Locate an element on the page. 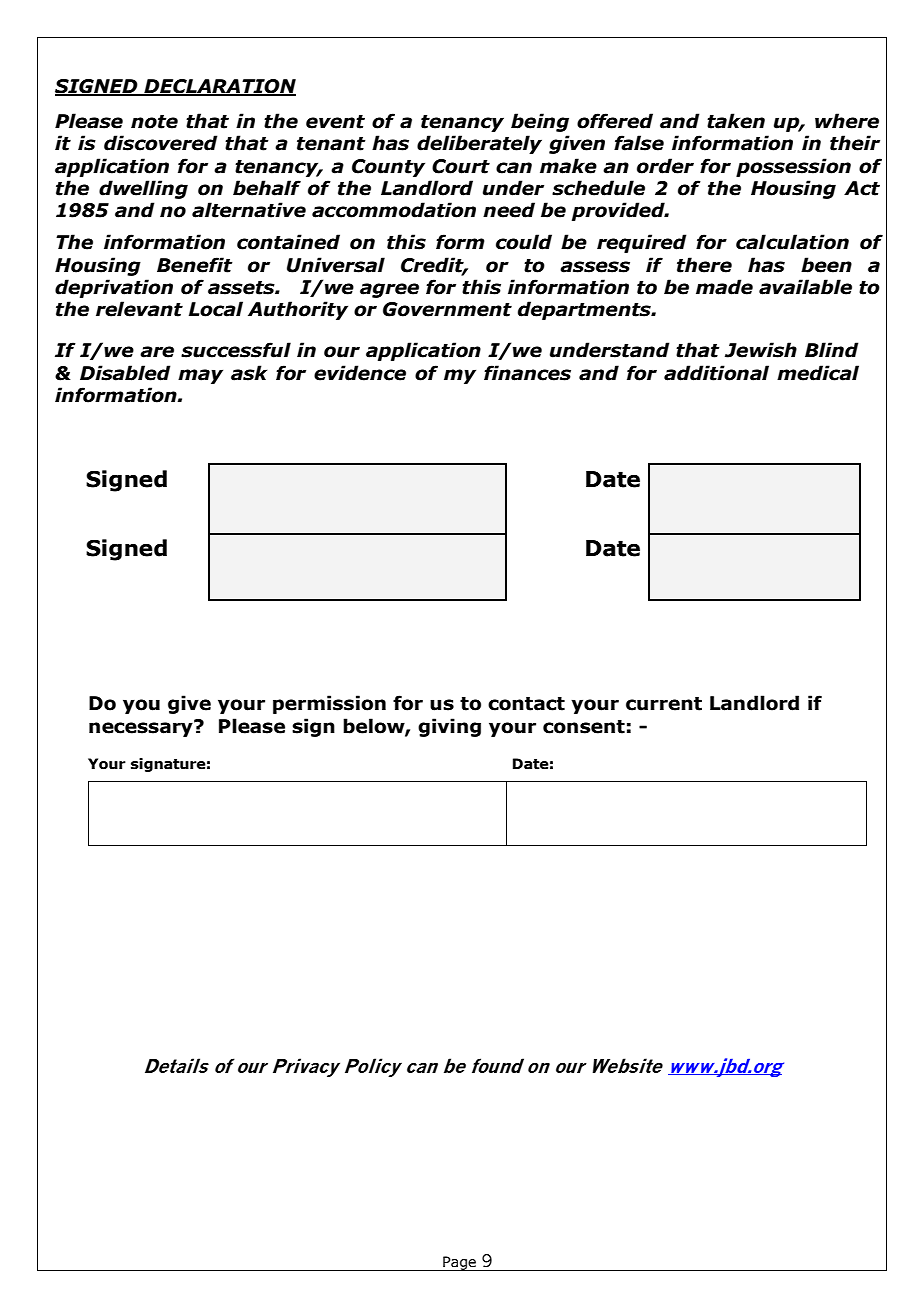 This page has height=1308, width=924. permission is located at coordinates (329, 704).
